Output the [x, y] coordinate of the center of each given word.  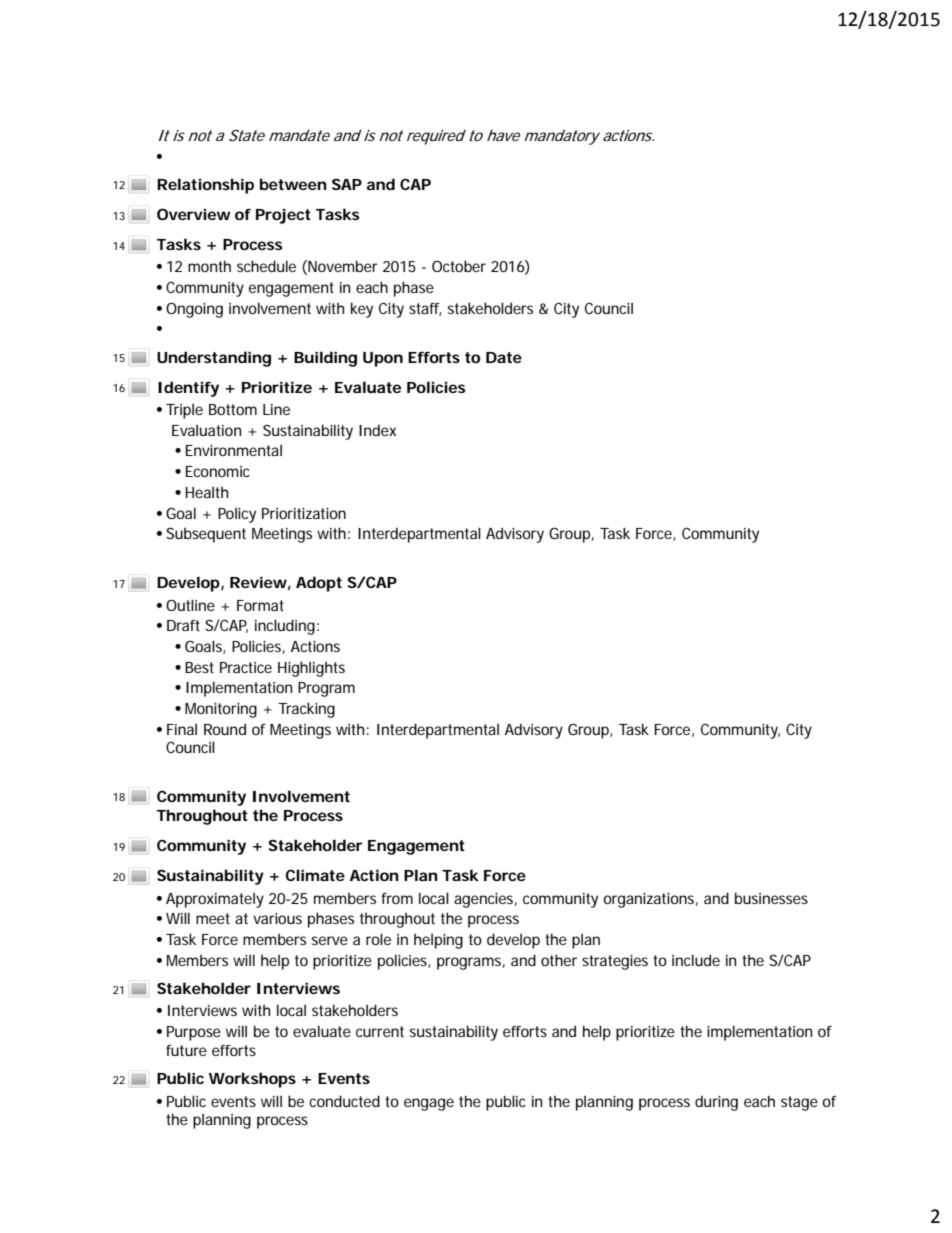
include [696, 960]
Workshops [252, 1080]
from [397, 898]
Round [225, 729]
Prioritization [304, 513]
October [459, 266]
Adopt [319, 584]
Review [258, 582]
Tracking [306, 710]
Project [283, 216]
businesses [771, 898]
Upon [383, 359]
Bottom [233, 409]
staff [425, 309]
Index [377, 430]
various [277, 918]
